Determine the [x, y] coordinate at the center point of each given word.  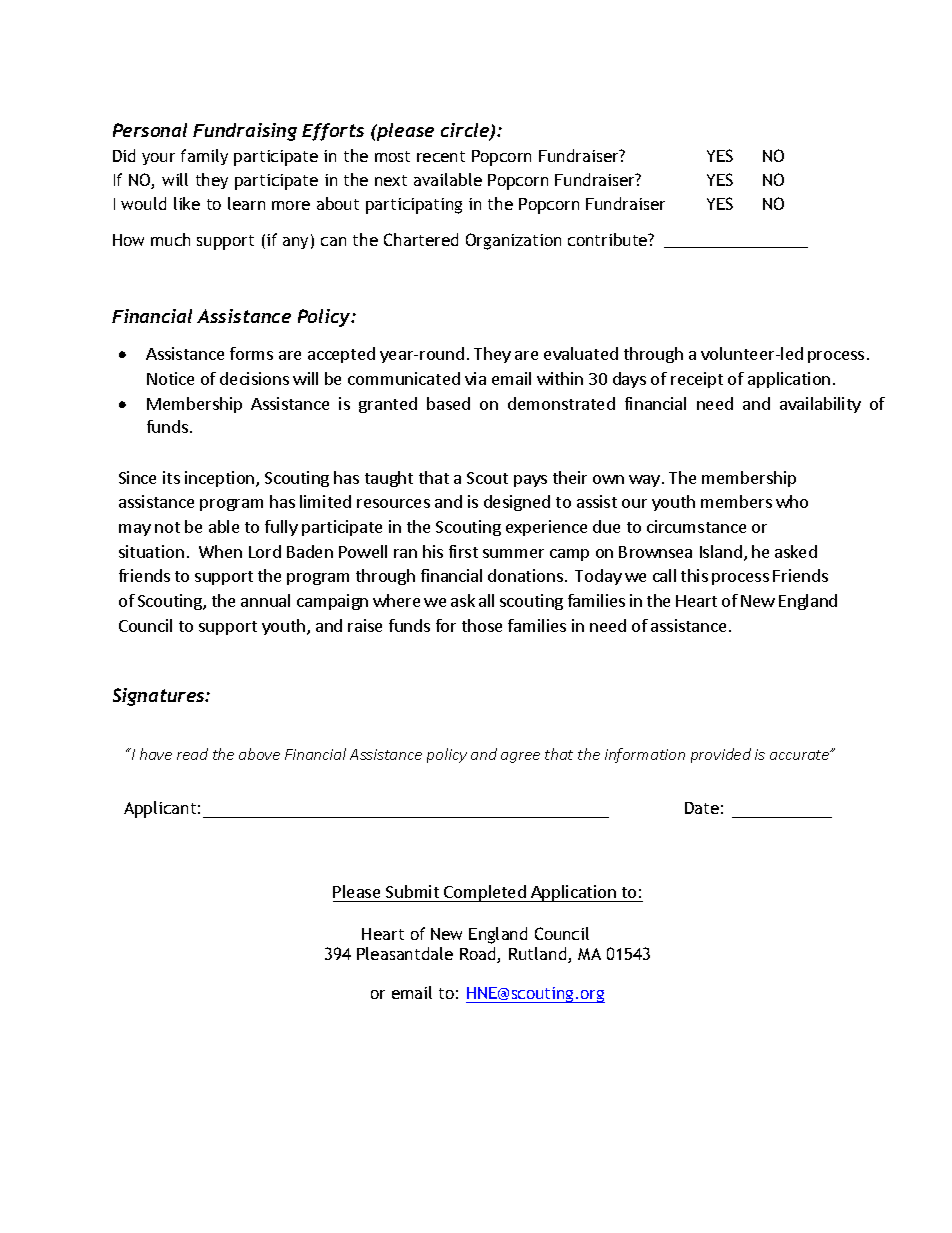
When [220, 551]
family [204, 157]
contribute [609, 239]
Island [721, 551]
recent [441, 156]
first [463, 551]
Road [479, 955]
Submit [412, 893]
